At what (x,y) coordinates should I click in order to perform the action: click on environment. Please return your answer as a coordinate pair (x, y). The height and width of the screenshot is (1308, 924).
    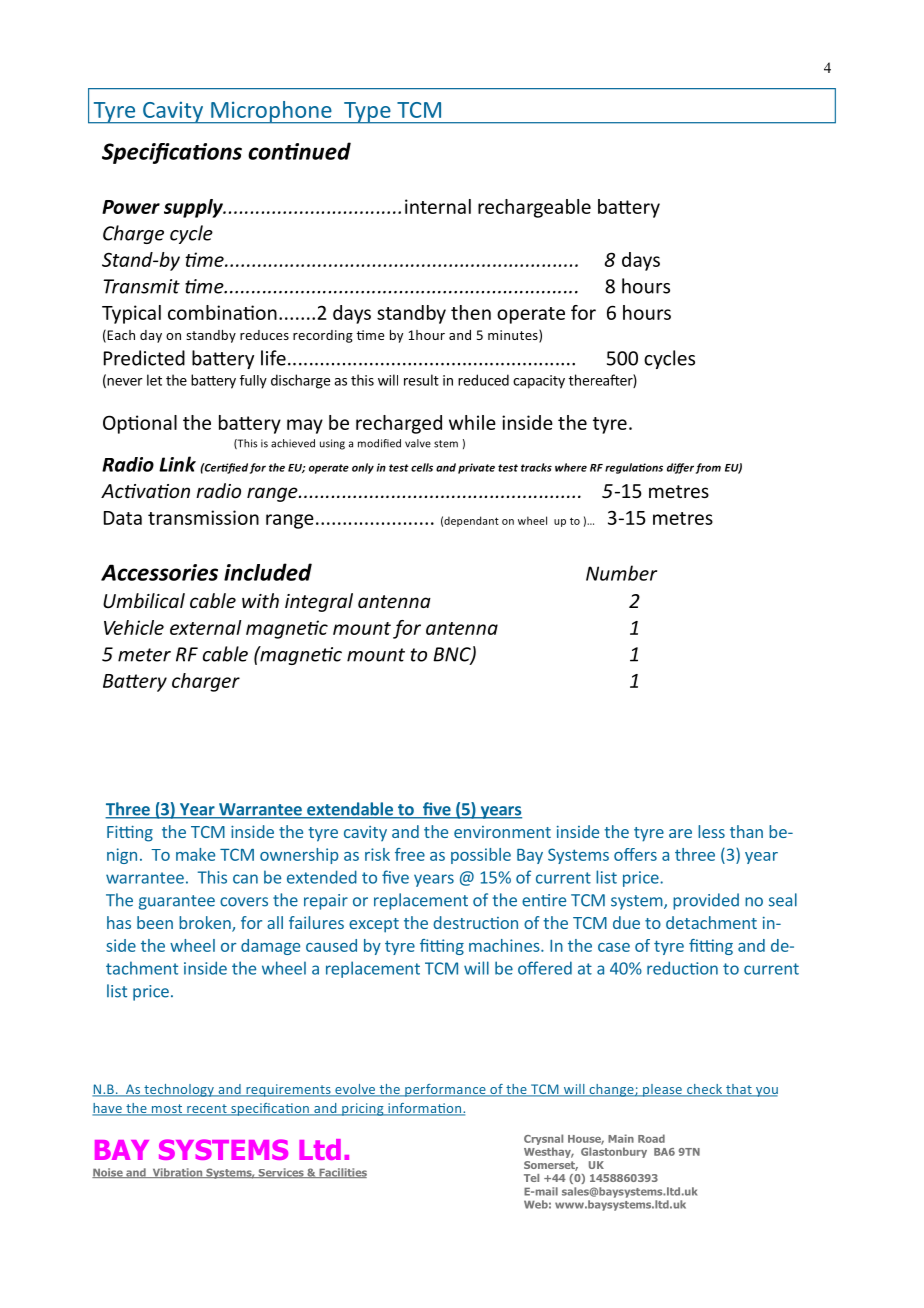
    Looking at the image, I should click on (502, 832).
